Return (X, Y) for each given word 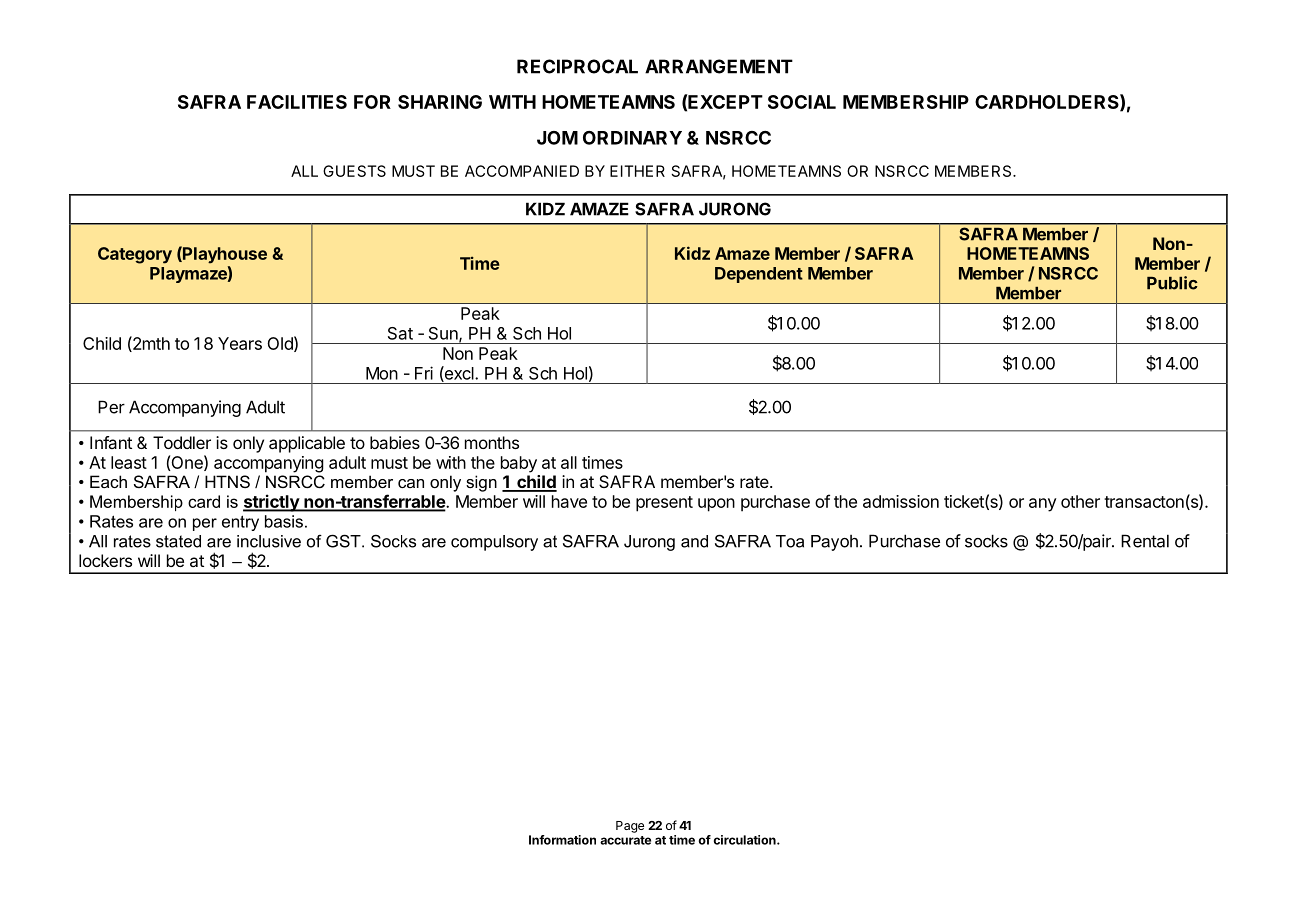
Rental (1145, 541)
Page (630, 827)
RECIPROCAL (577, 66)
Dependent (759, 275)
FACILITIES (297, 102)
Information (562, 840)
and (694, 541)
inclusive (269, 541)
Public (1172, 283)
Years (240, 343)
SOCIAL (802, 102)
